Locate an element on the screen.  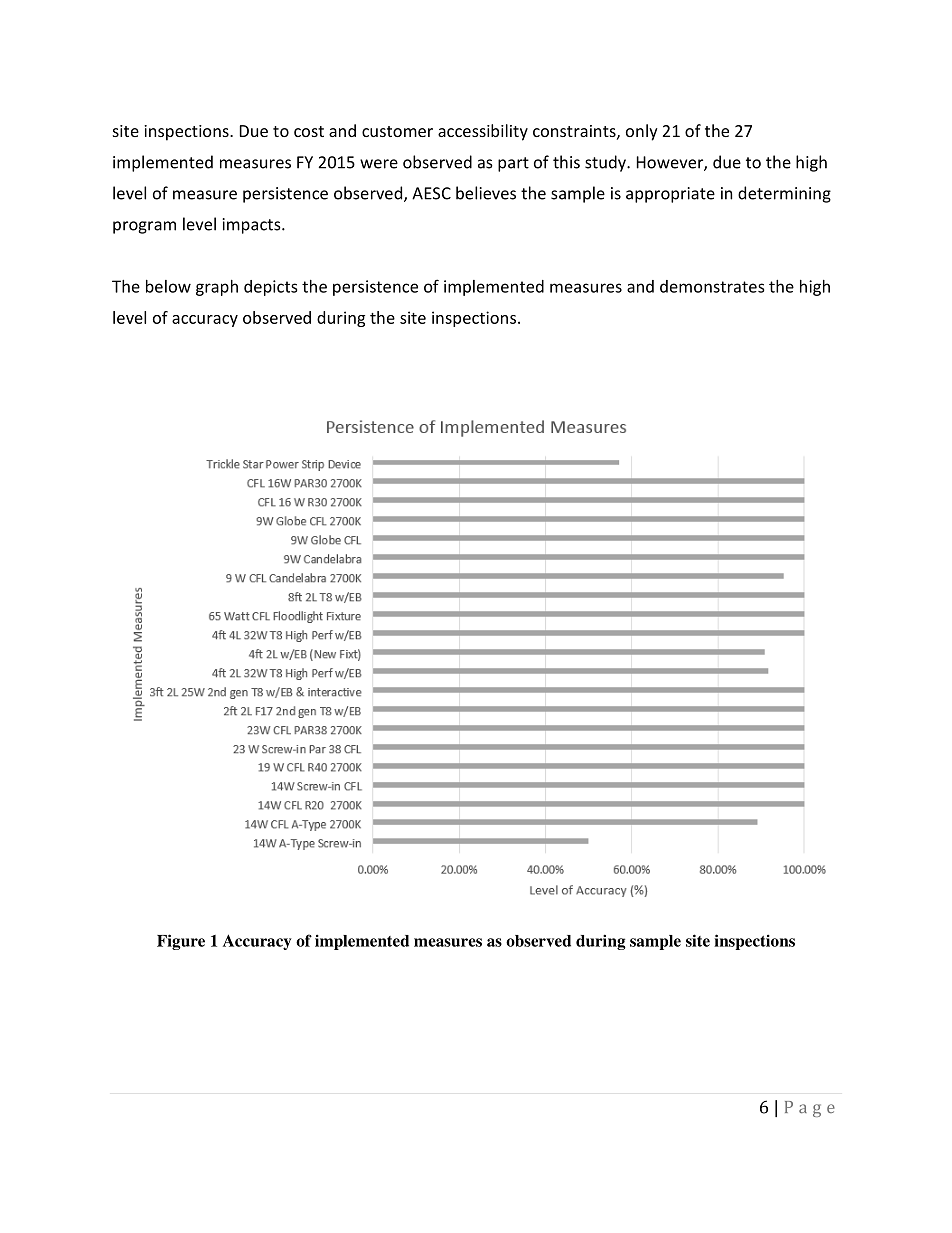
believes is located at coordinates (486, 193).
